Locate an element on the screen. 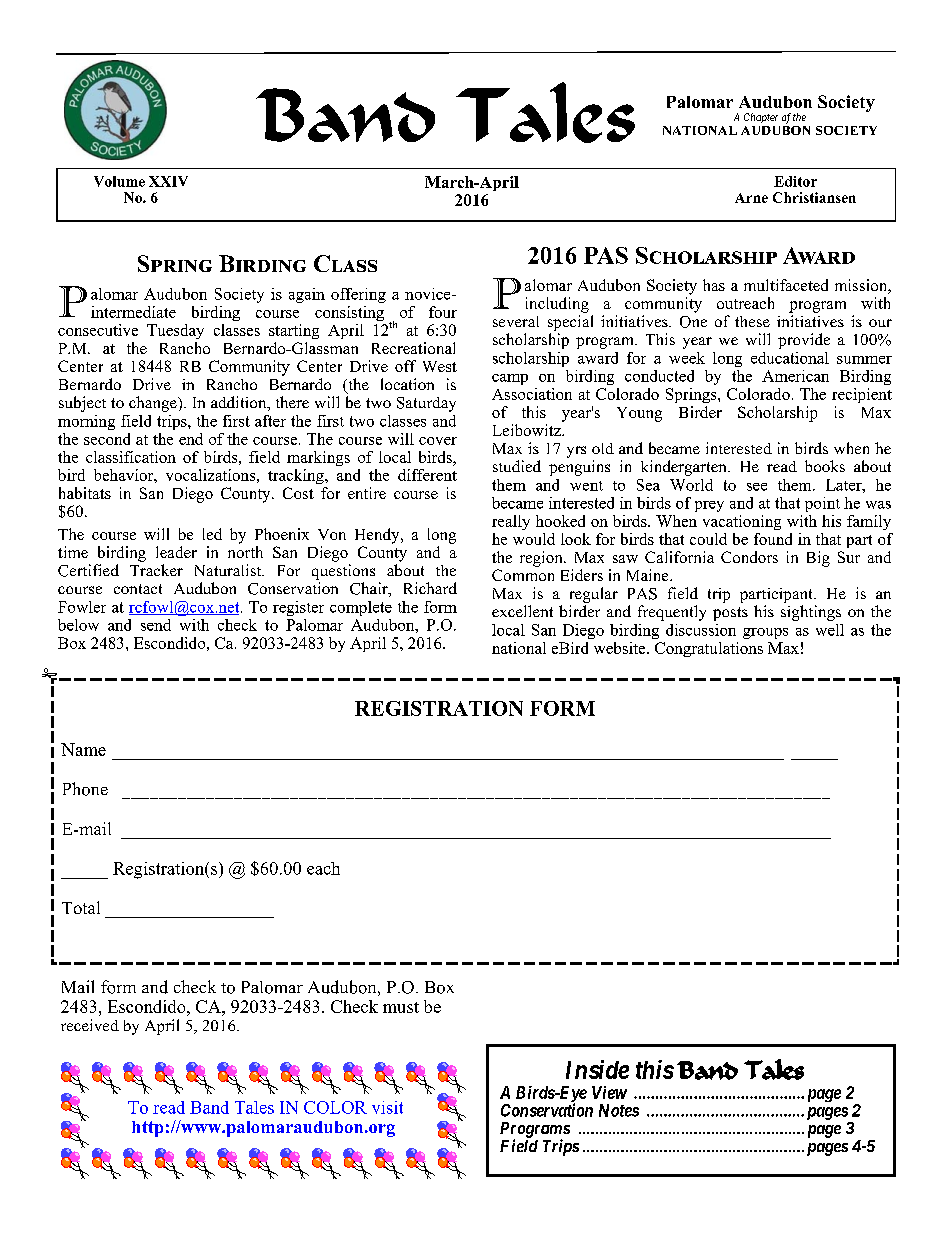 The height and width of the screenshot is (1233, 952). sightings is located at coordinates (811, 613).
